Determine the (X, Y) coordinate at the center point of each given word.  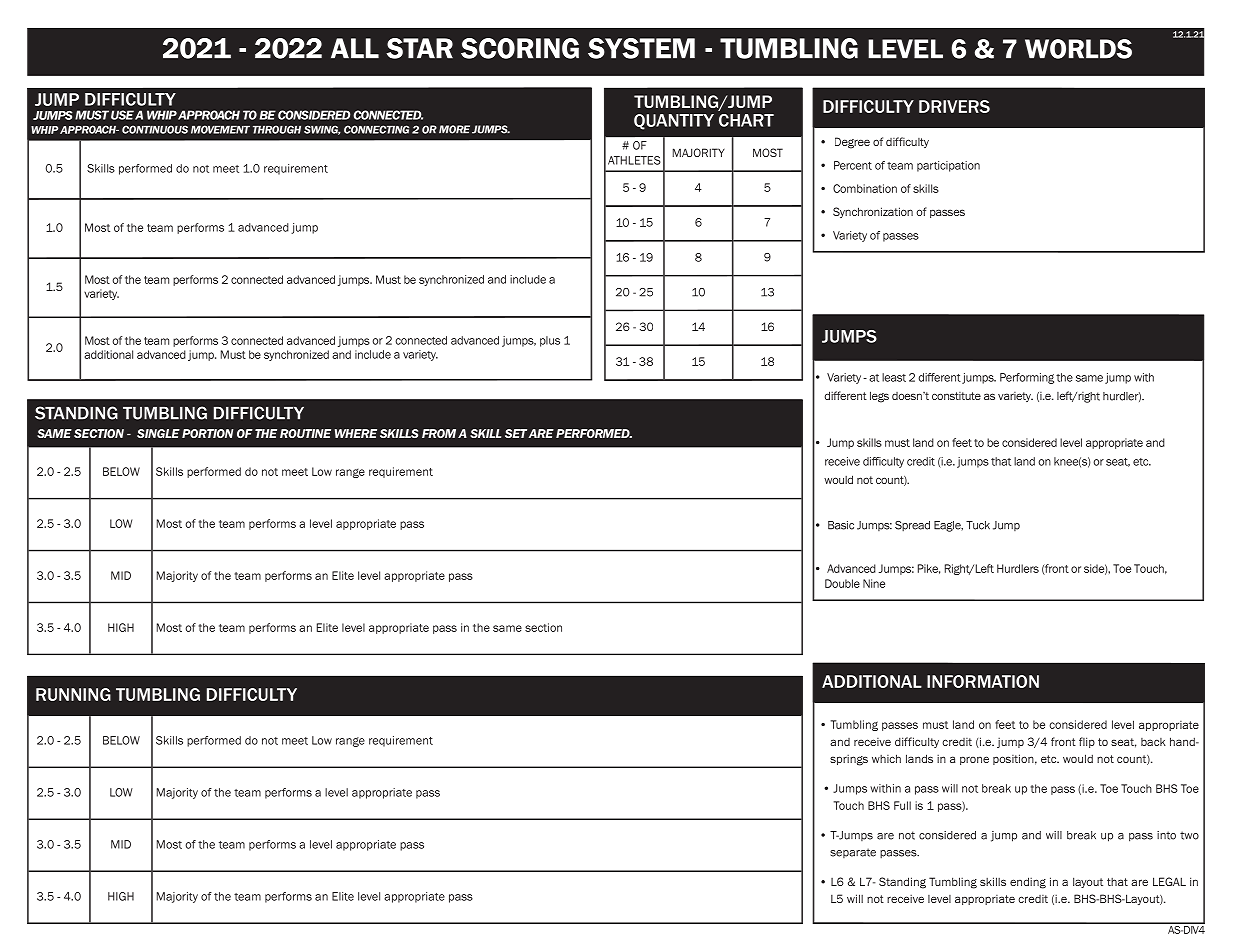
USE (122, 115)
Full (902, 805)
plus (550, 341)
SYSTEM (641, 48)
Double (842, 583)
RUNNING (73, 694)
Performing (1027, 378)
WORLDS (1078, 49)
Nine (874, 583)
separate (853, 853)
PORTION (207, 433)
